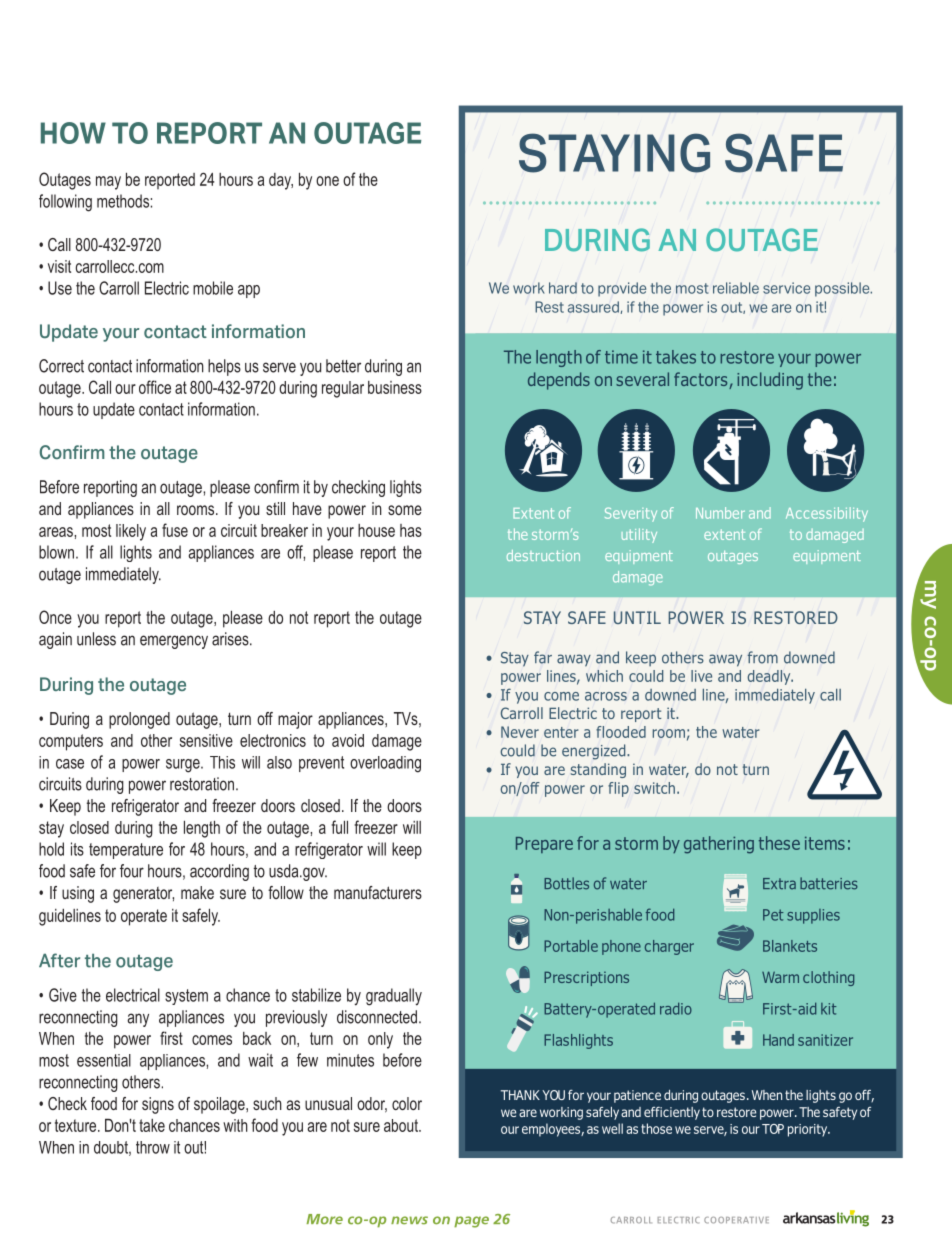  What do you see at coordinates (131, 532) in the document?
I see `likely` at bounding box center [131, 532].
